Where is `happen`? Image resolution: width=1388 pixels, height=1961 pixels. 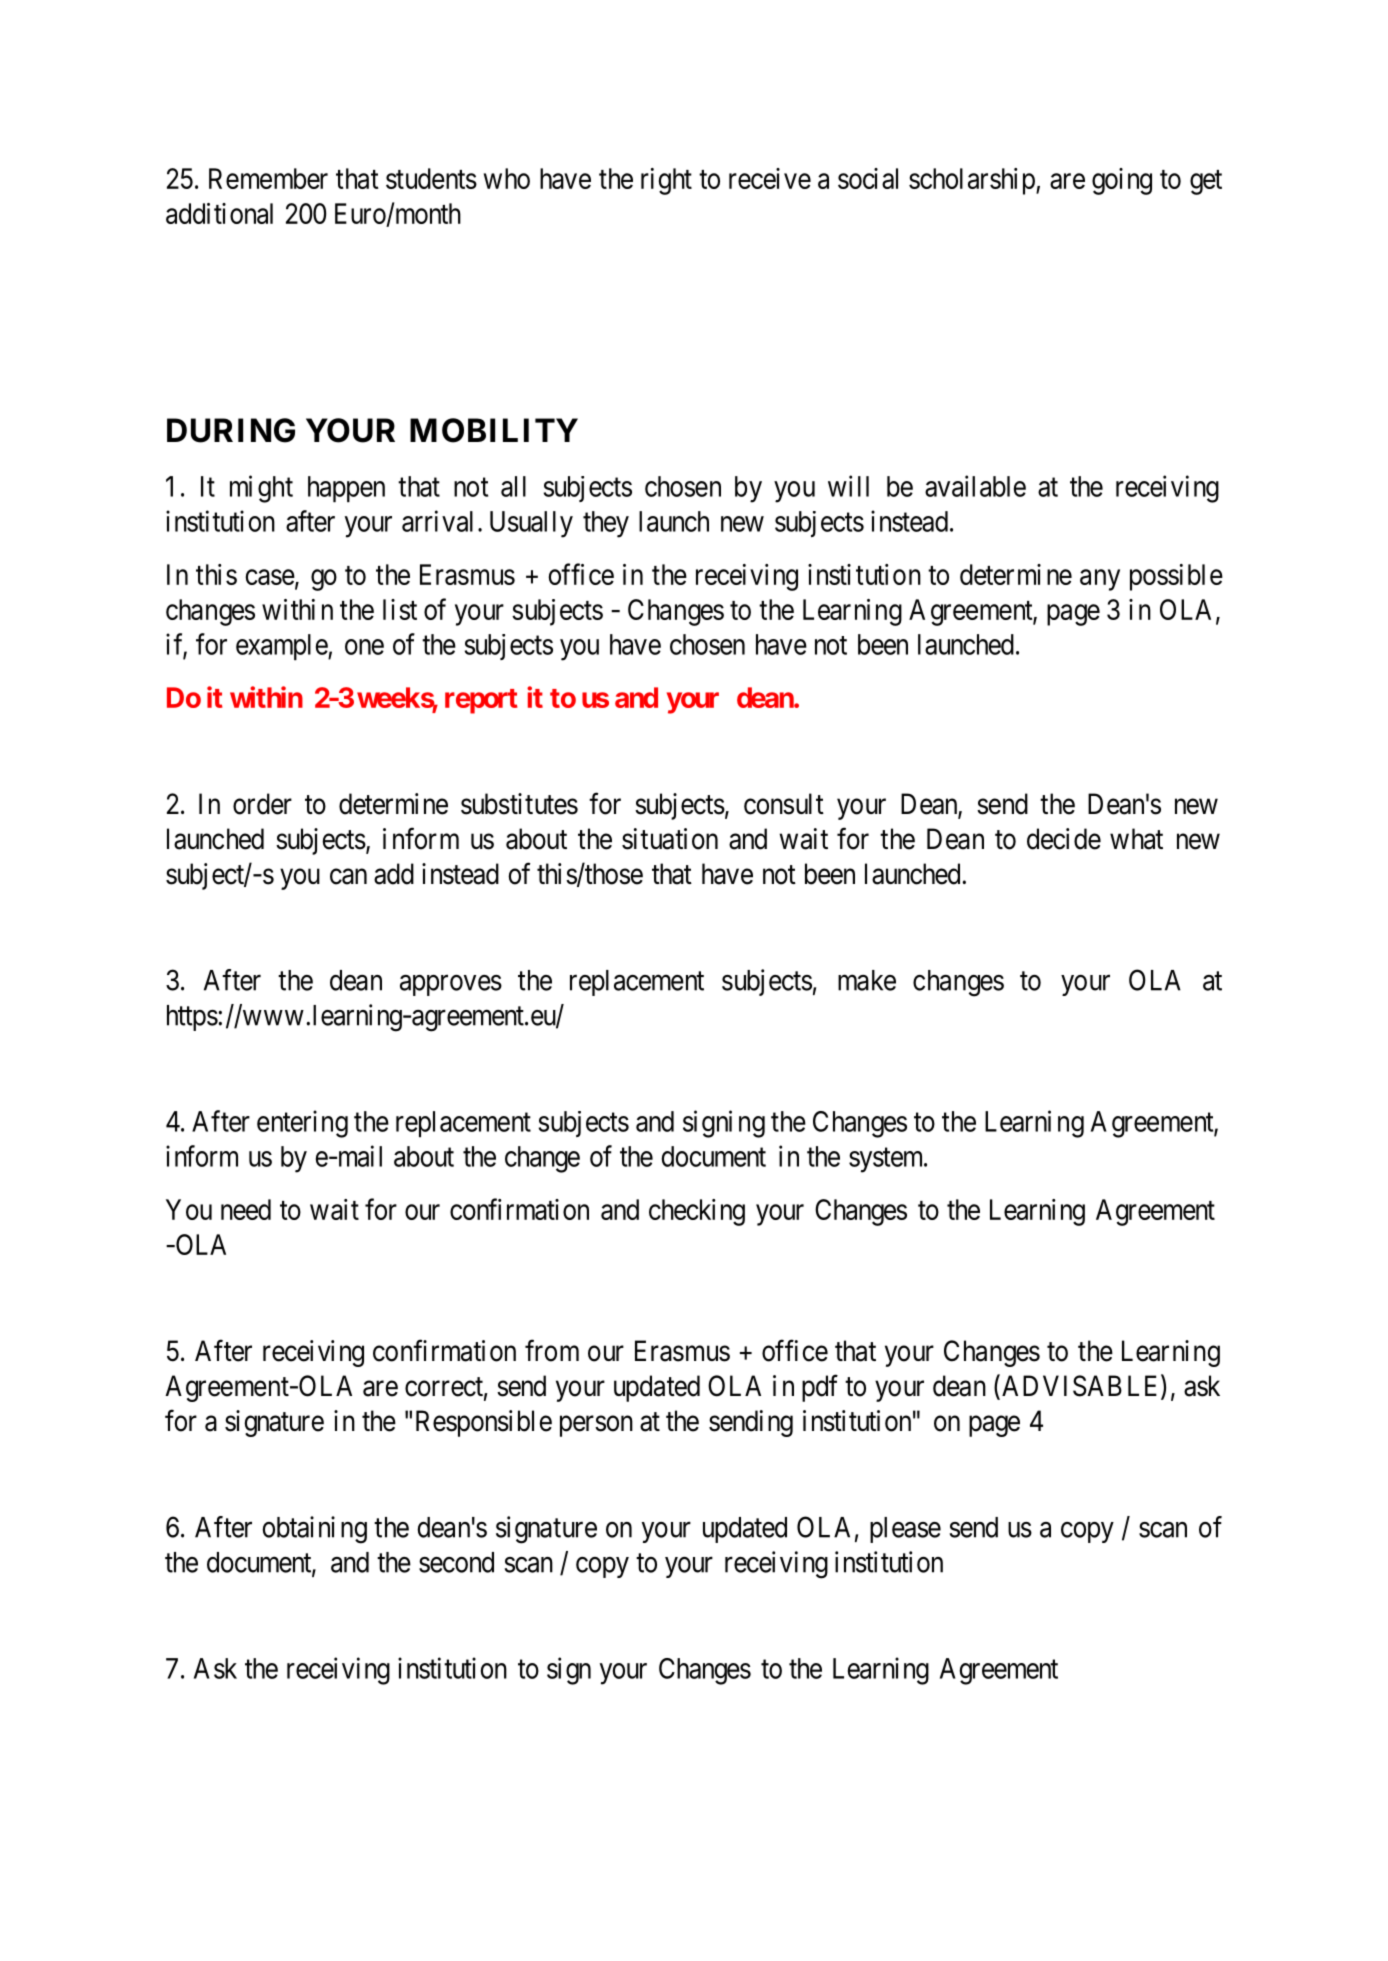
happen is located at coordinates (346, 489).
